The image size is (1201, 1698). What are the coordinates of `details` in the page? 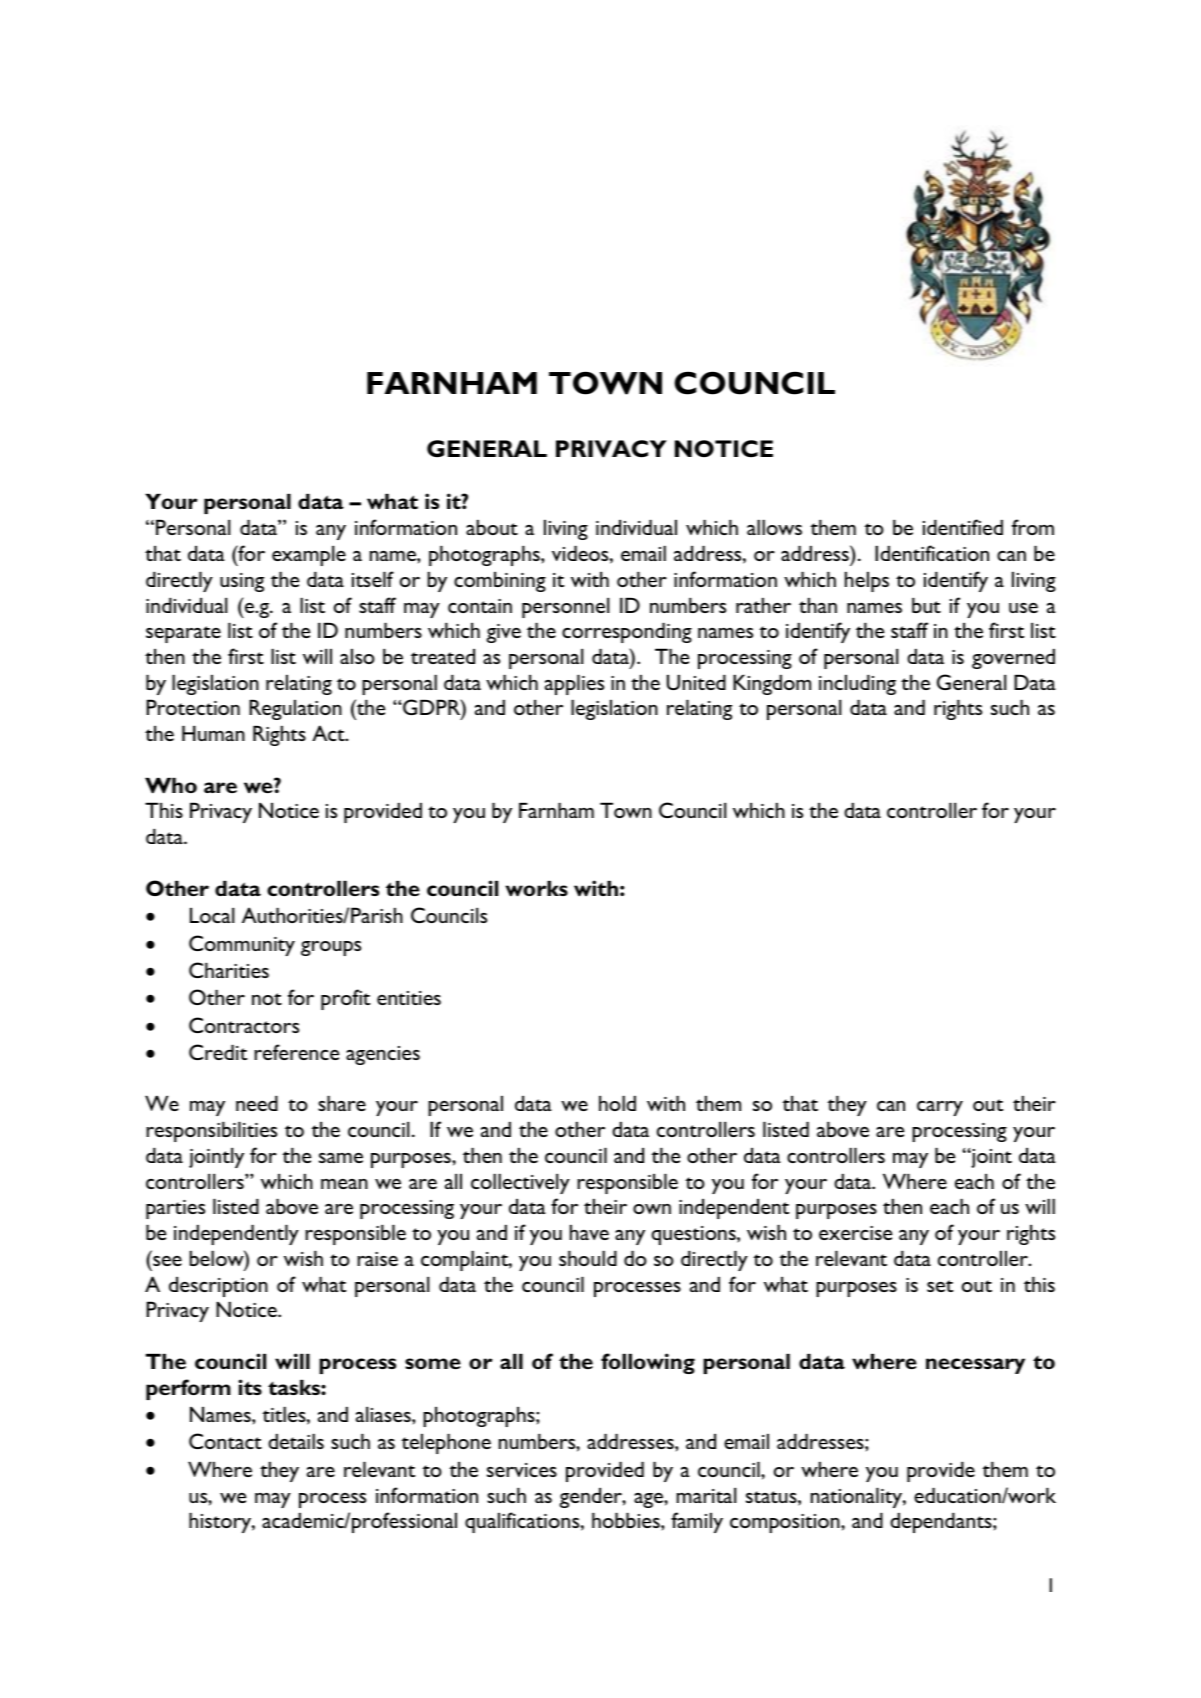 It's located at (296, 1441).
